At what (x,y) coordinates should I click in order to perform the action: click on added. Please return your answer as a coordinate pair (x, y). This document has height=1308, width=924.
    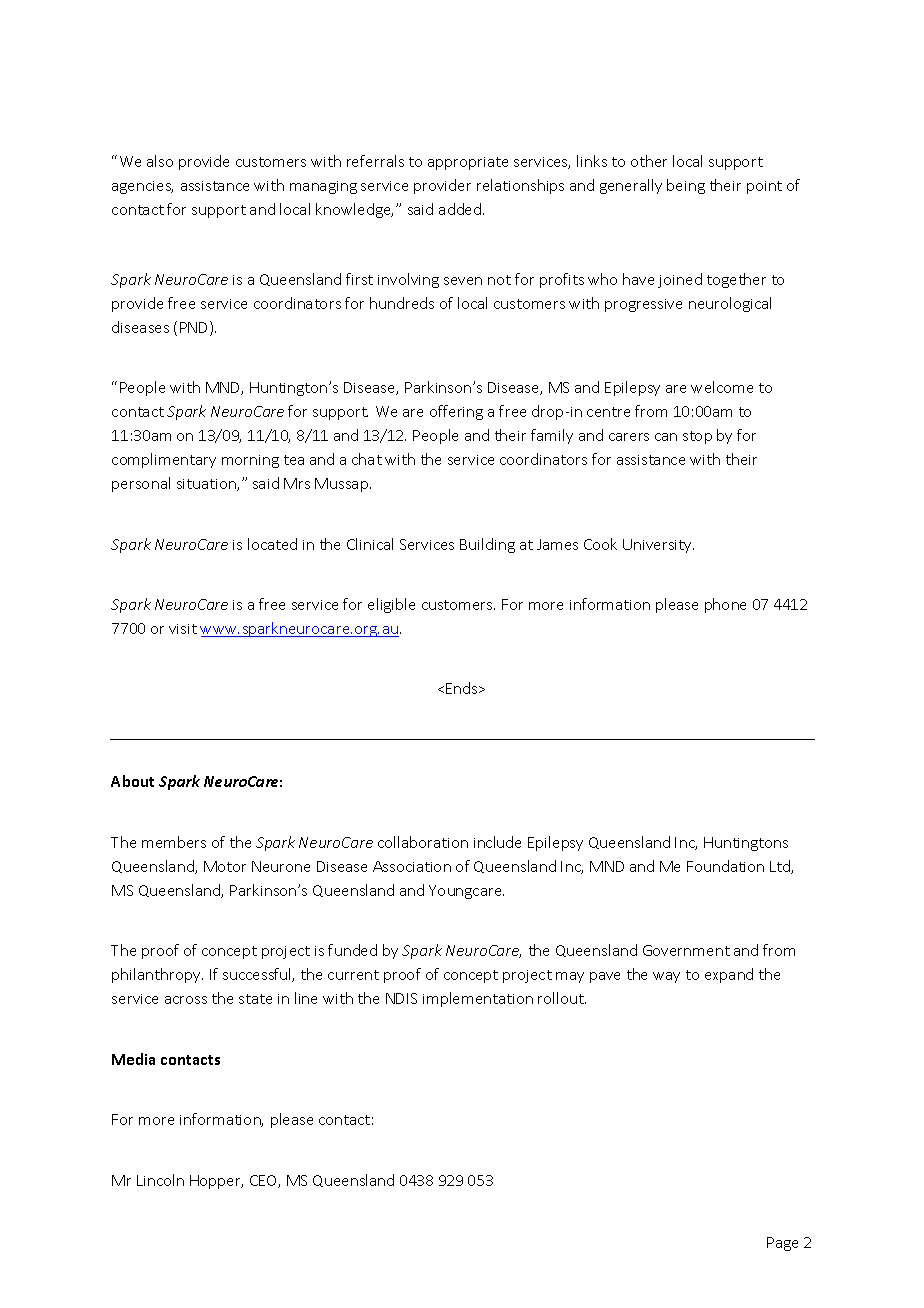
    Looking at the image, I should click on (461, 209).
